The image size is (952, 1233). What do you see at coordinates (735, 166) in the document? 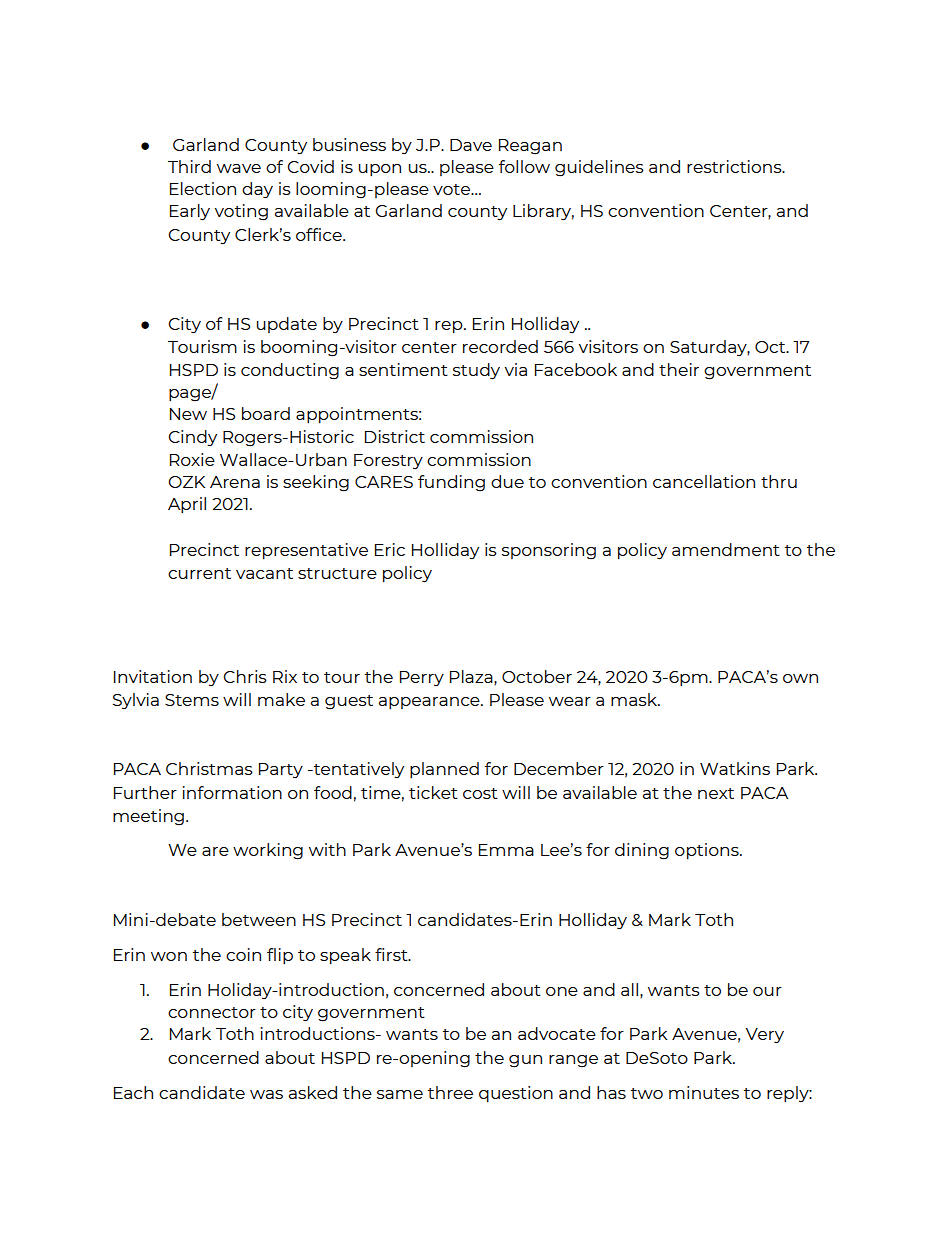
I see `restrictions` at bounding box center [735, 166].
